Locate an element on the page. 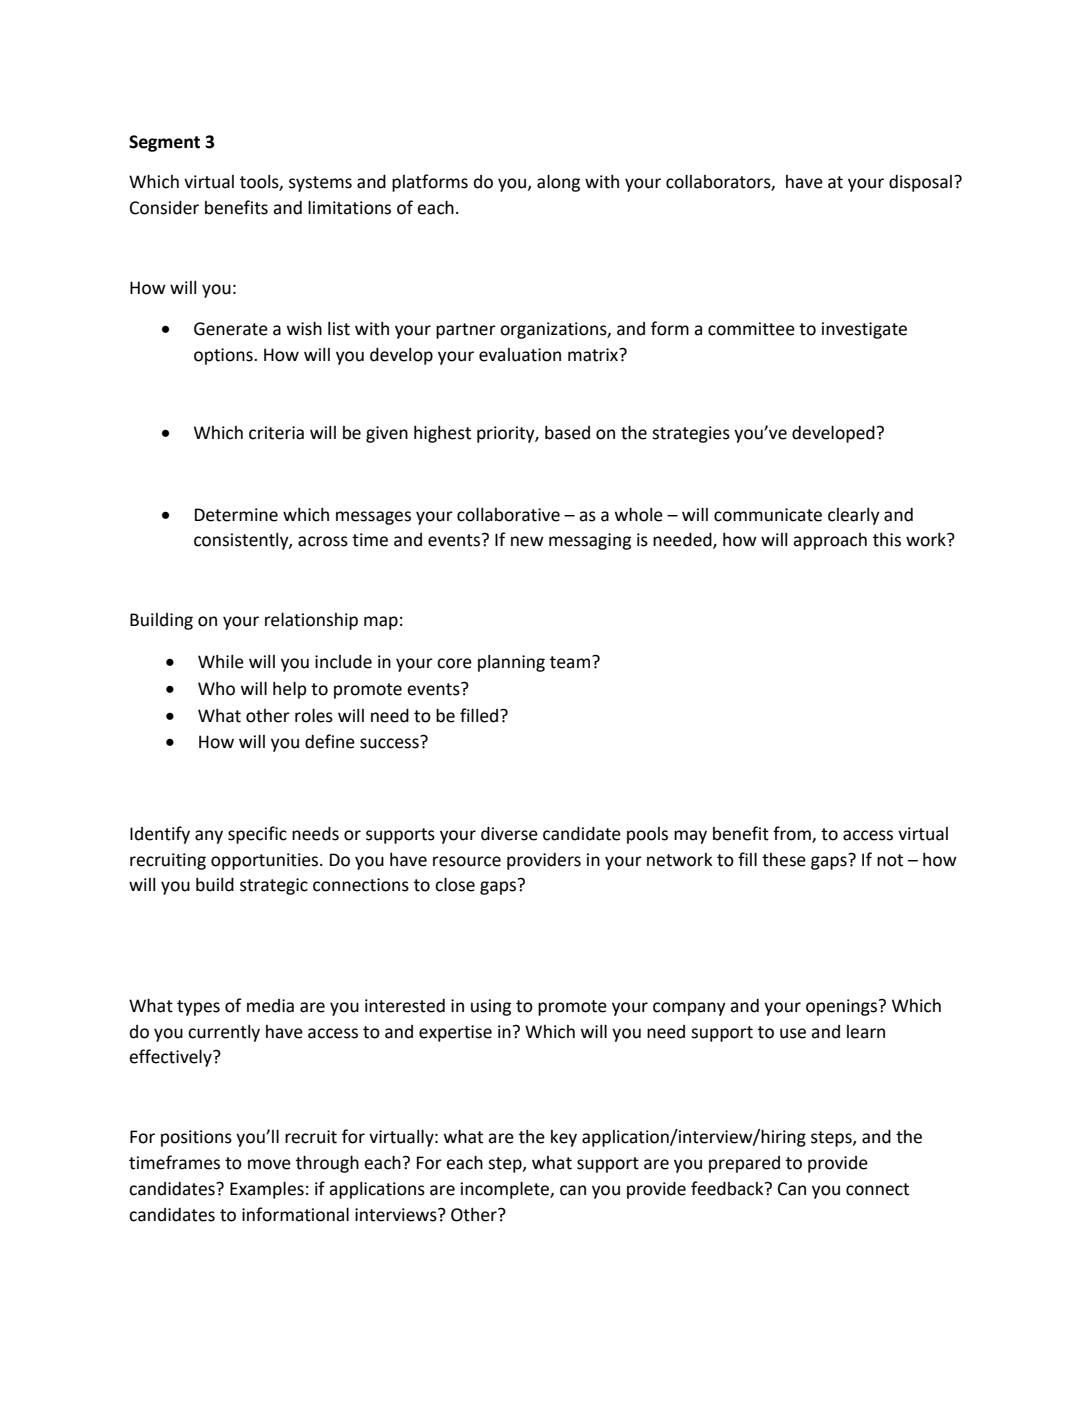  key is located at coordinates (564, 1138).
